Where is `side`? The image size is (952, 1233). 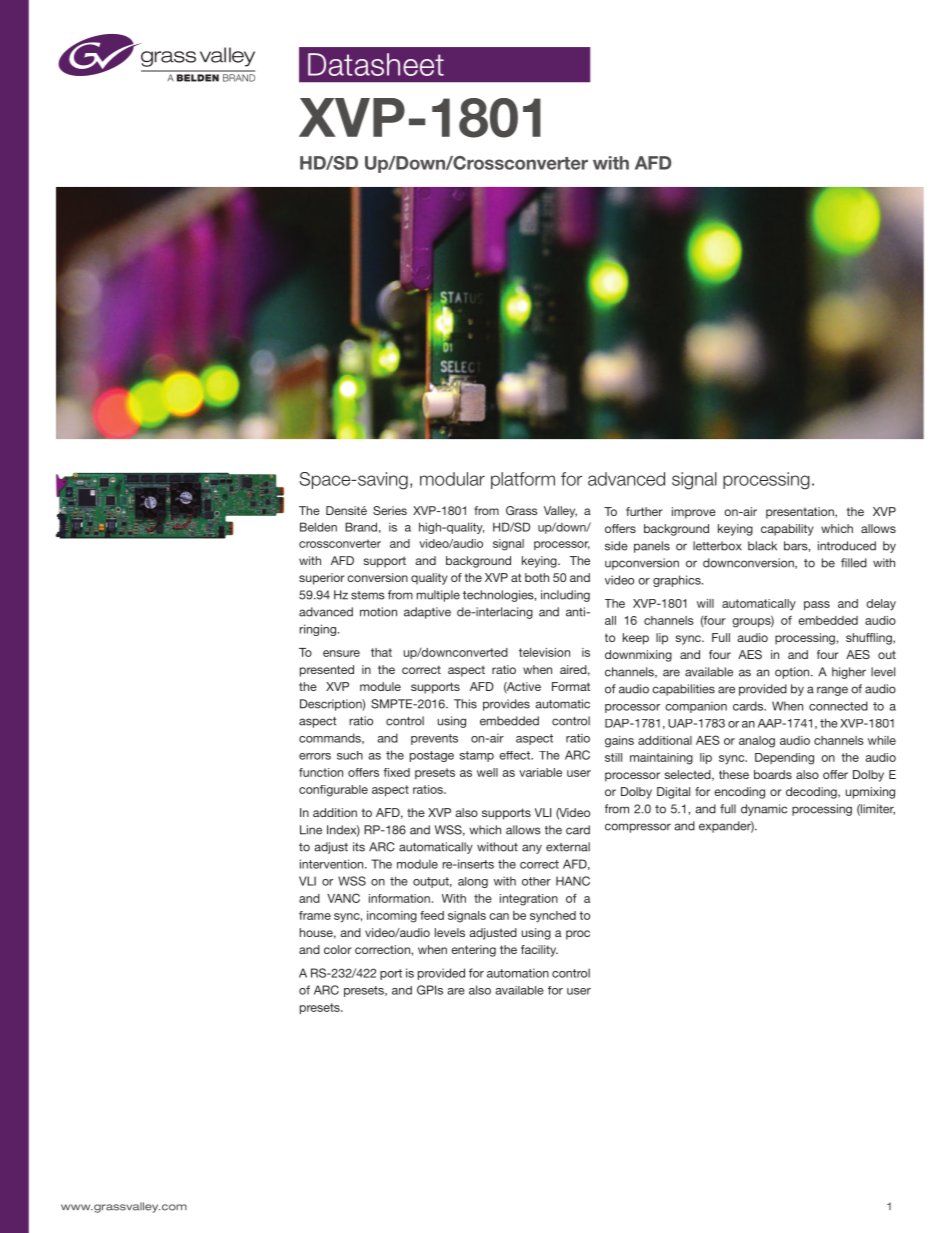 side is located at coordinates (616, 546).
